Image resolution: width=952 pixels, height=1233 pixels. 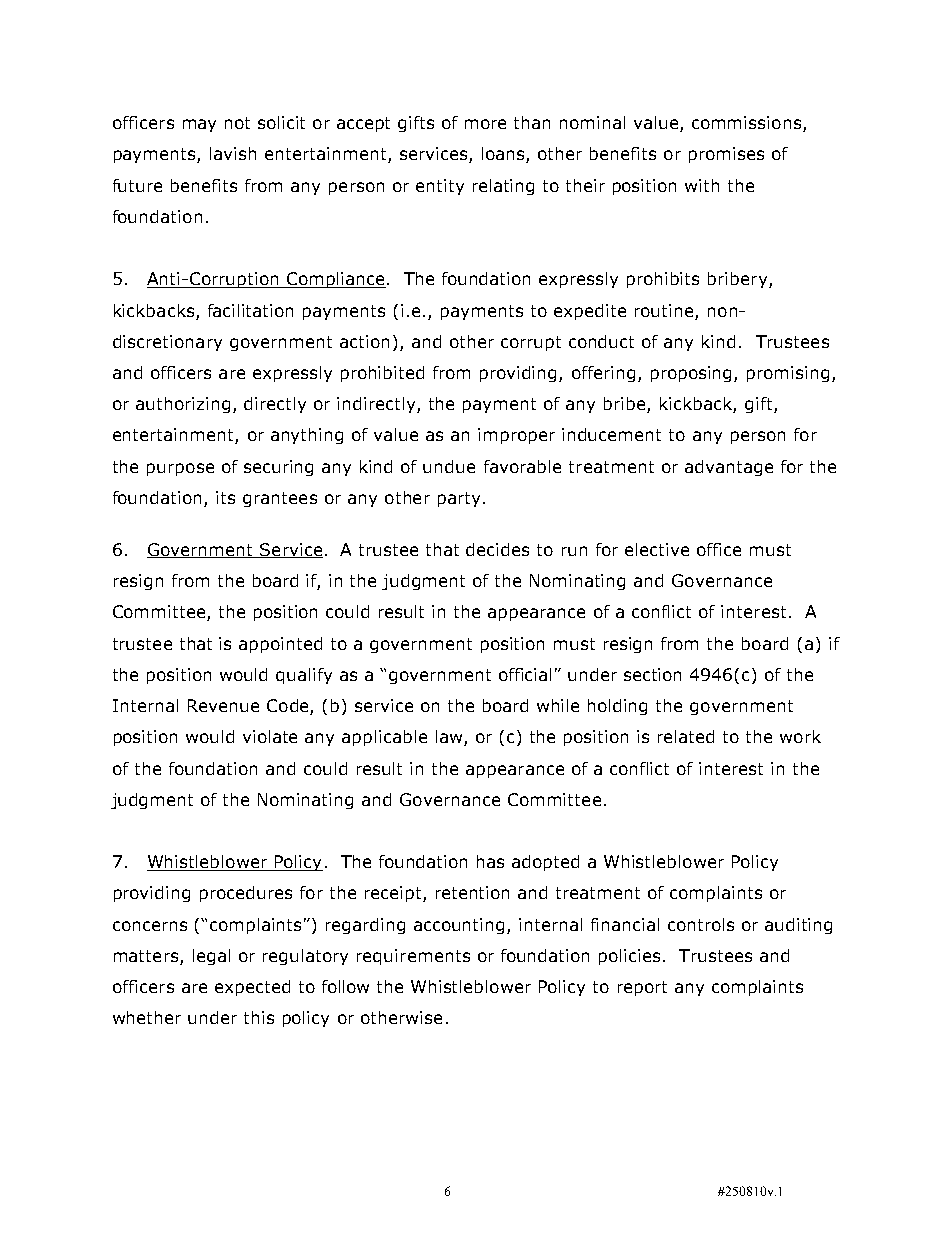 I want to click on elective, so click(x=657, y=549).
